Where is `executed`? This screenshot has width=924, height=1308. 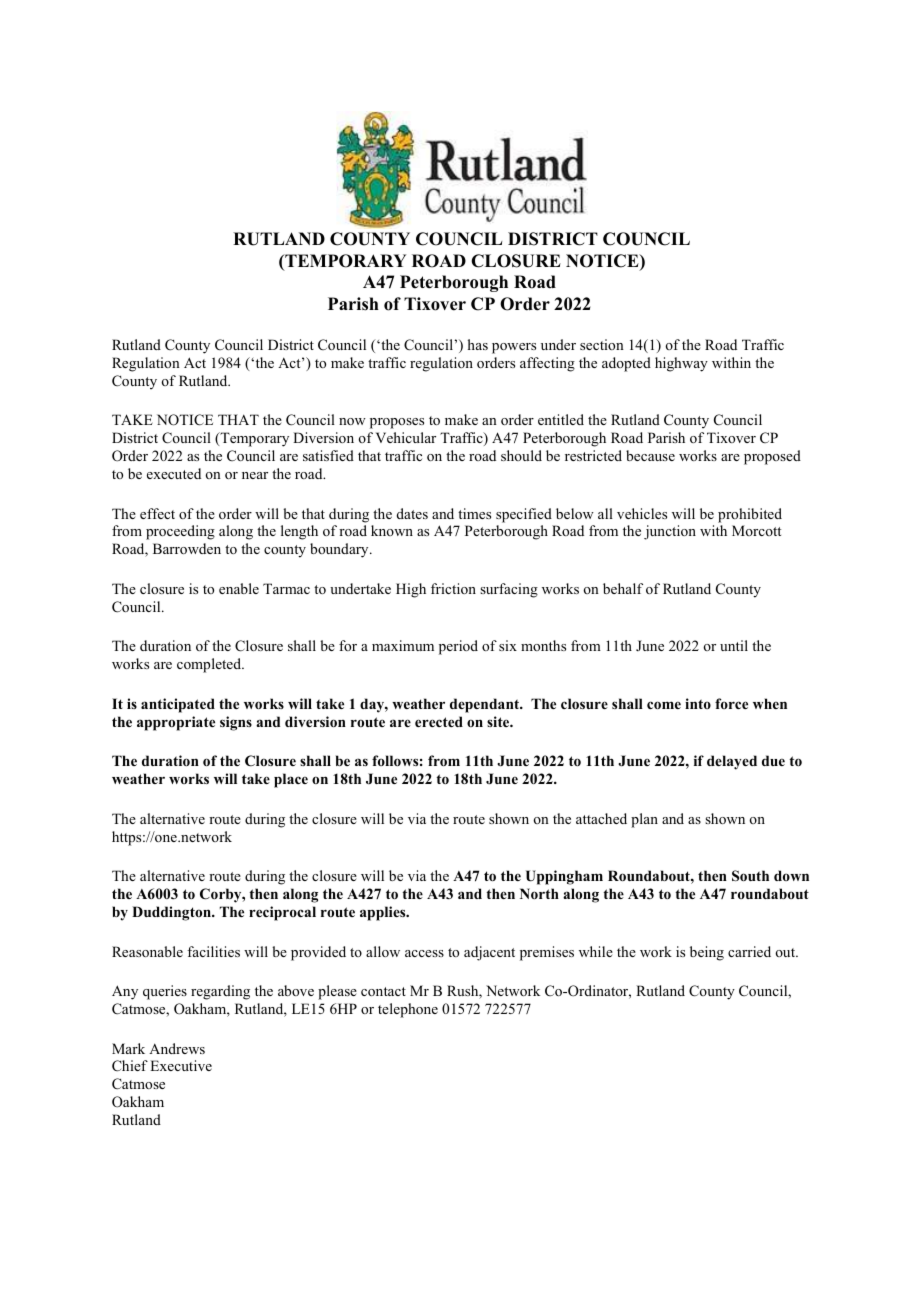
executed is located at coordinates (174, 473).
